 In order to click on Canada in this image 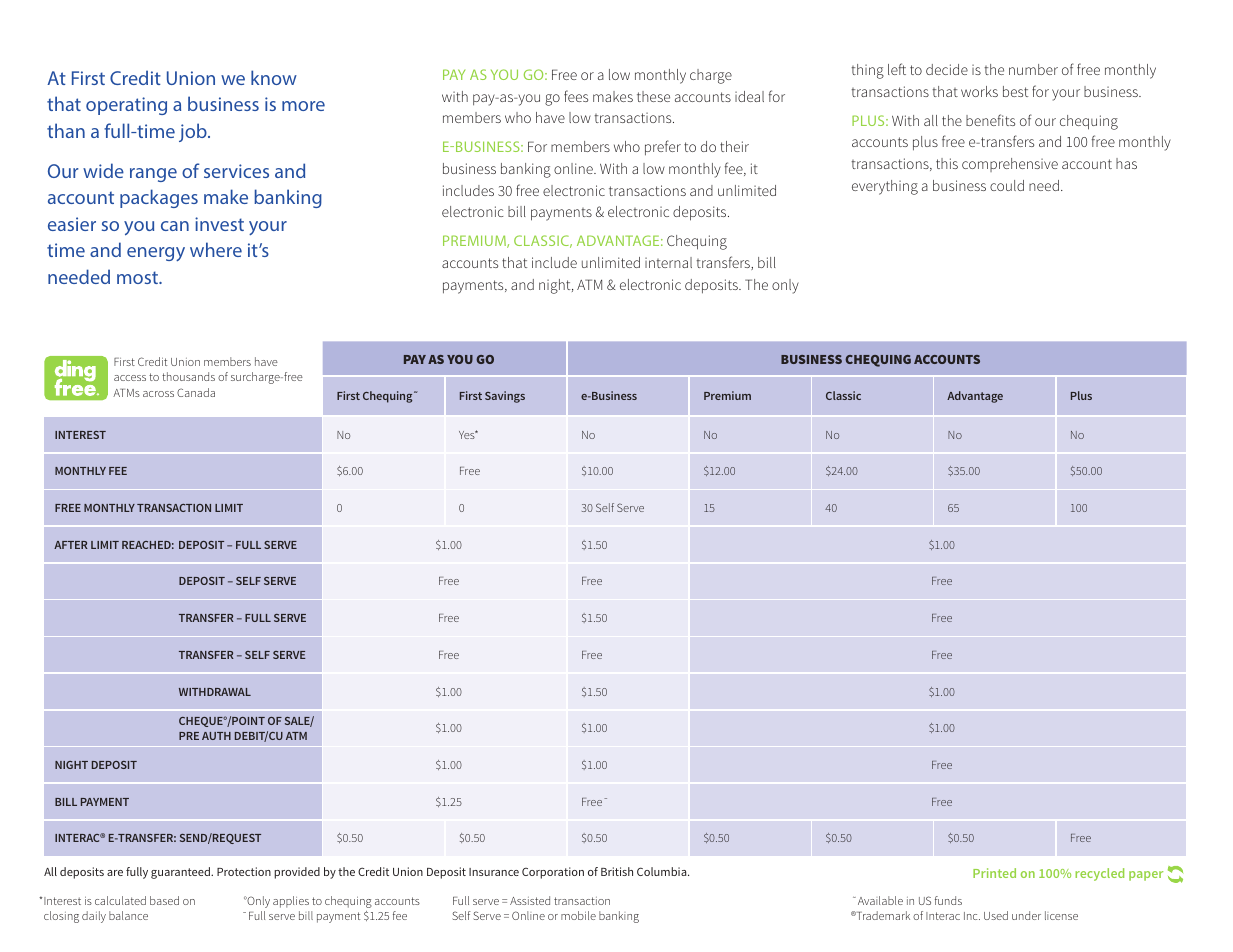, I will do `click(196, 392)`.
